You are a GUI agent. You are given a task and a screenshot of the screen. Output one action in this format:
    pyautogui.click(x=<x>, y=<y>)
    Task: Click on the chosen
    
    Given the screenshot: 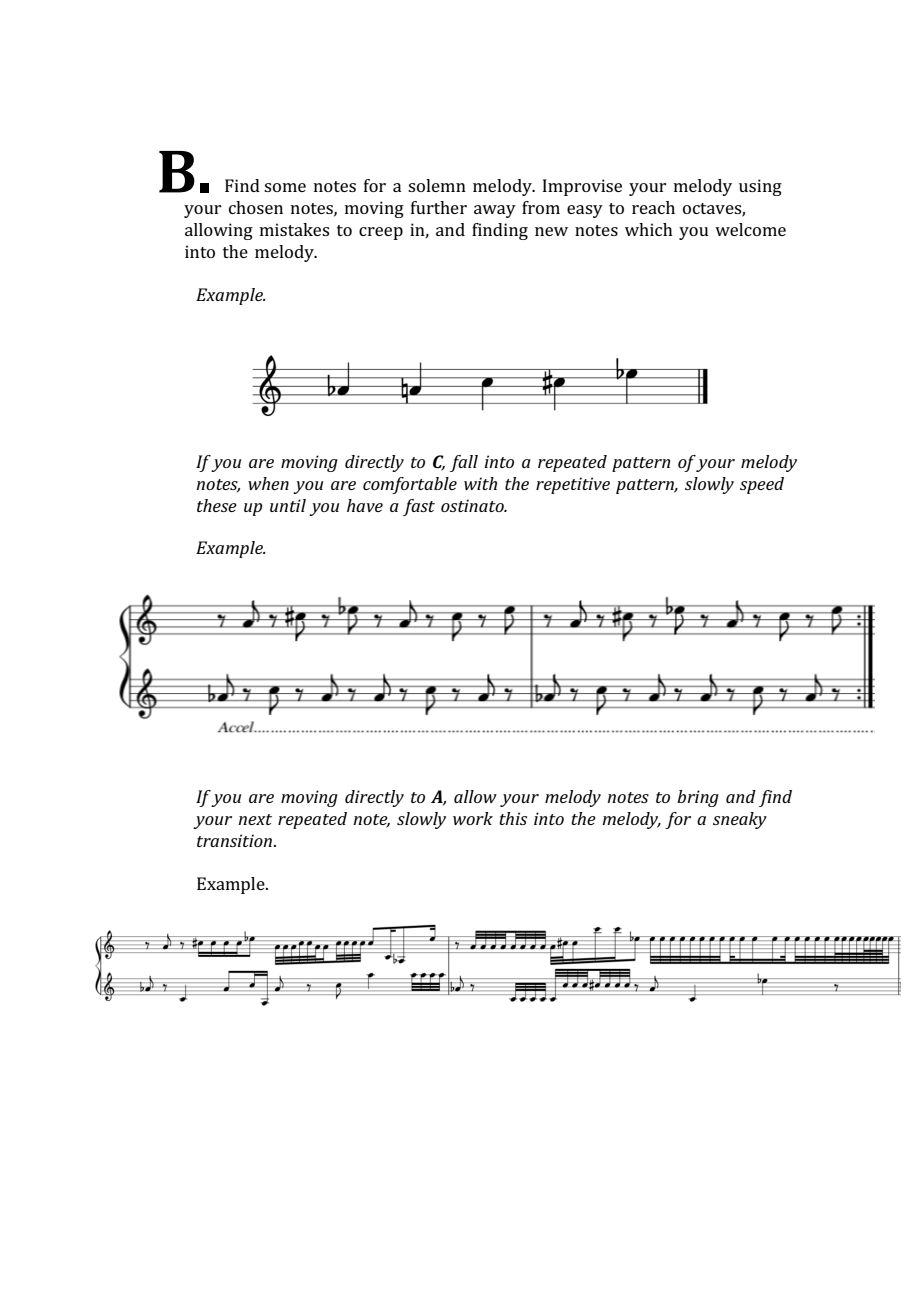 What is the action you would take?
    pyautogui.click(x=256, y=207)
